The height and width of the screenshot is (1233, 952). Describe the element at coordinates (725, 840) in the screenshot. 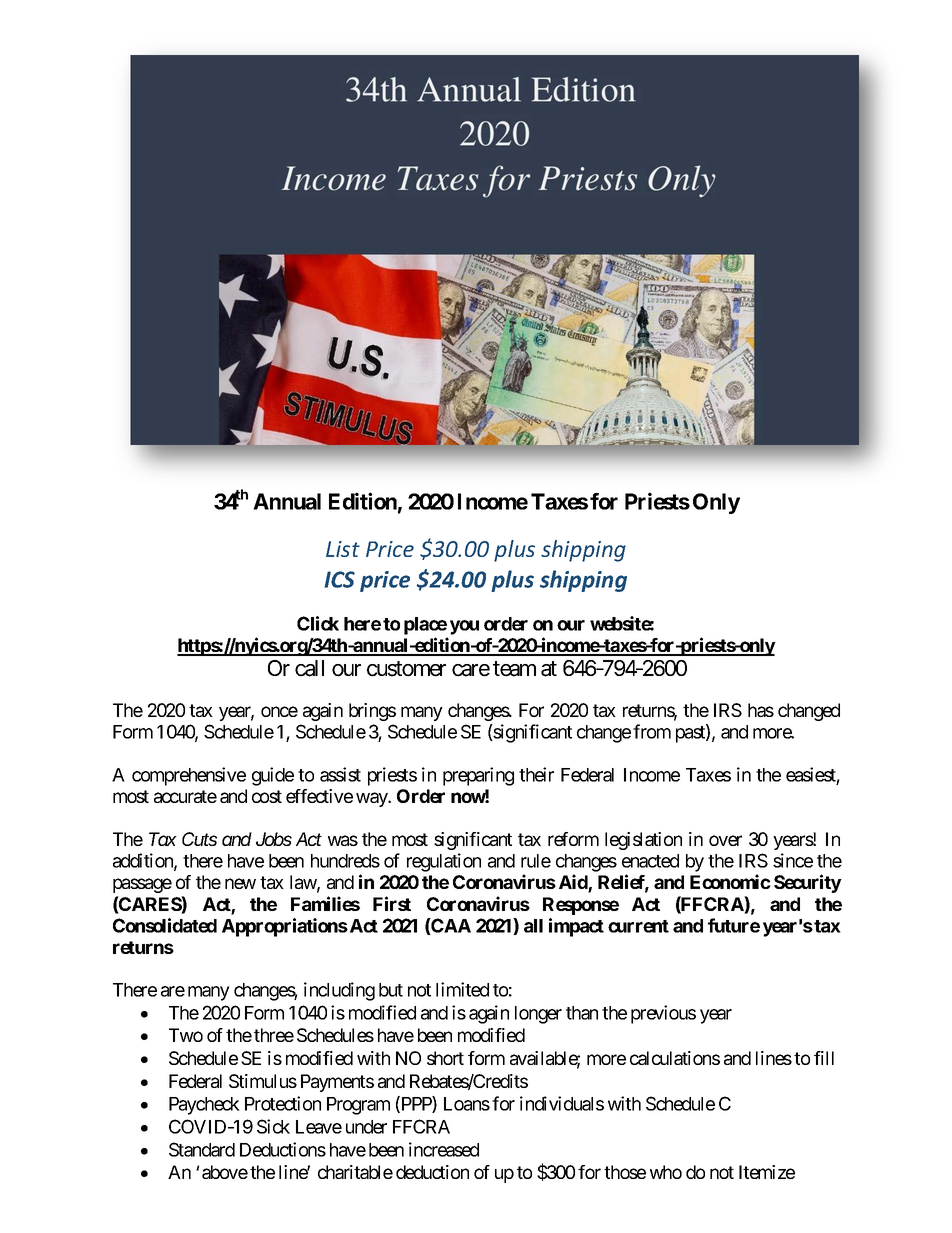

I see `over` at that location.
